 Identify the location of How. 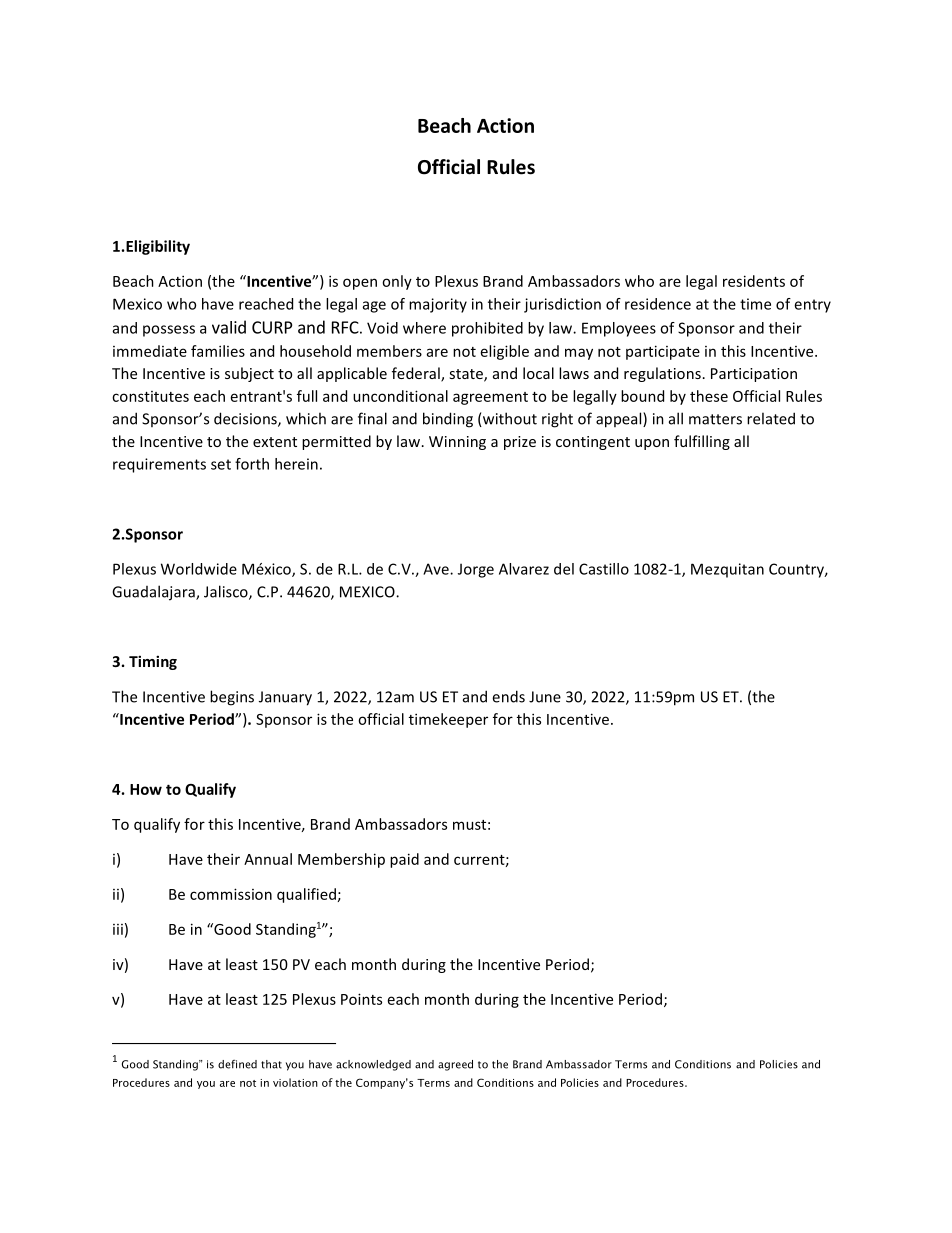
(146, 789).
